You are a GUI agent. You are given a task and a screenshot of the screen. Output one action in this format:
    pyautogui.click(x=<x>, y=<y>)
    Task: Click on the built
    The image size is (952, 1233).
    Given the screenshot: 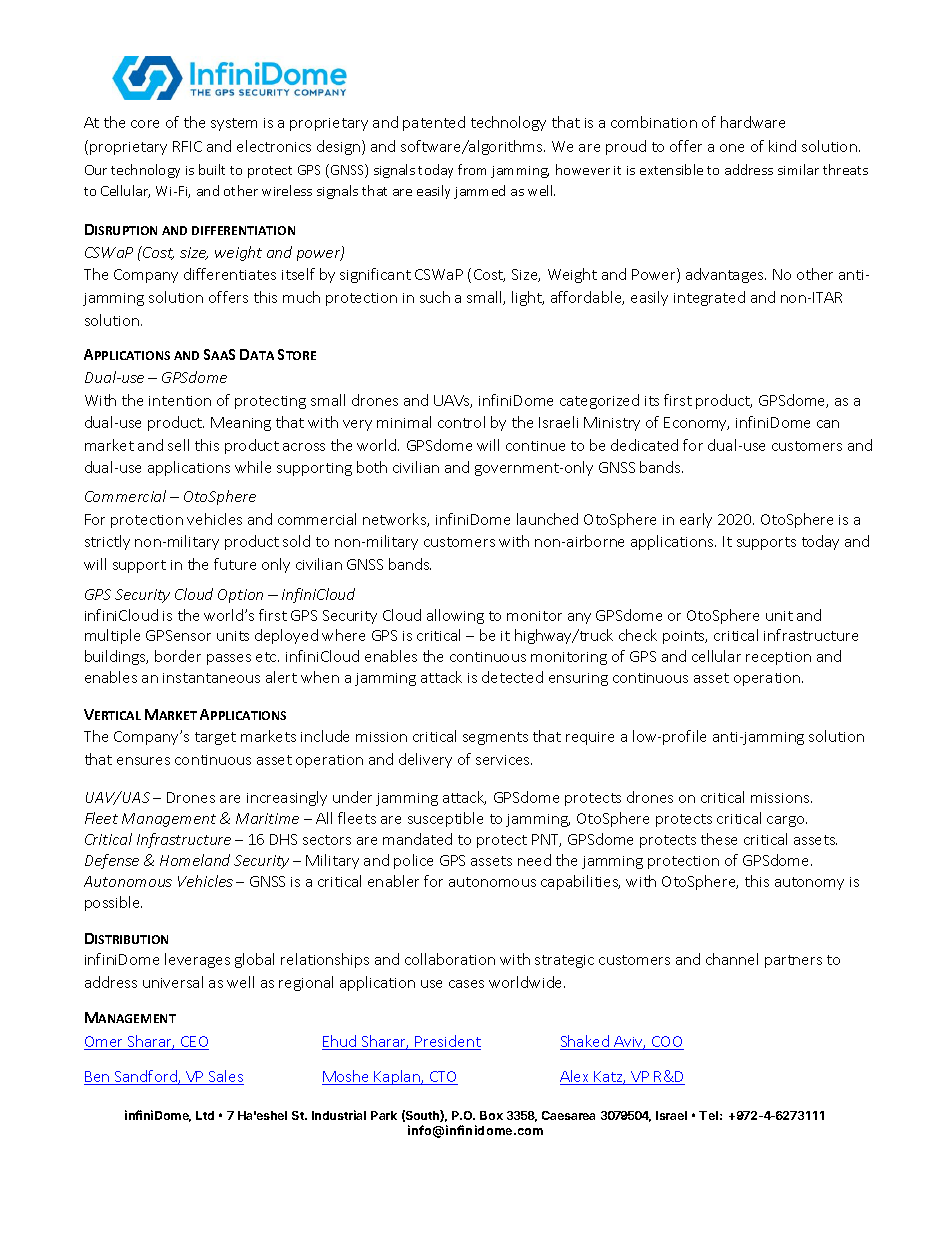 What is the action you would take?
    pyautogui.click(x=212, y=169)
